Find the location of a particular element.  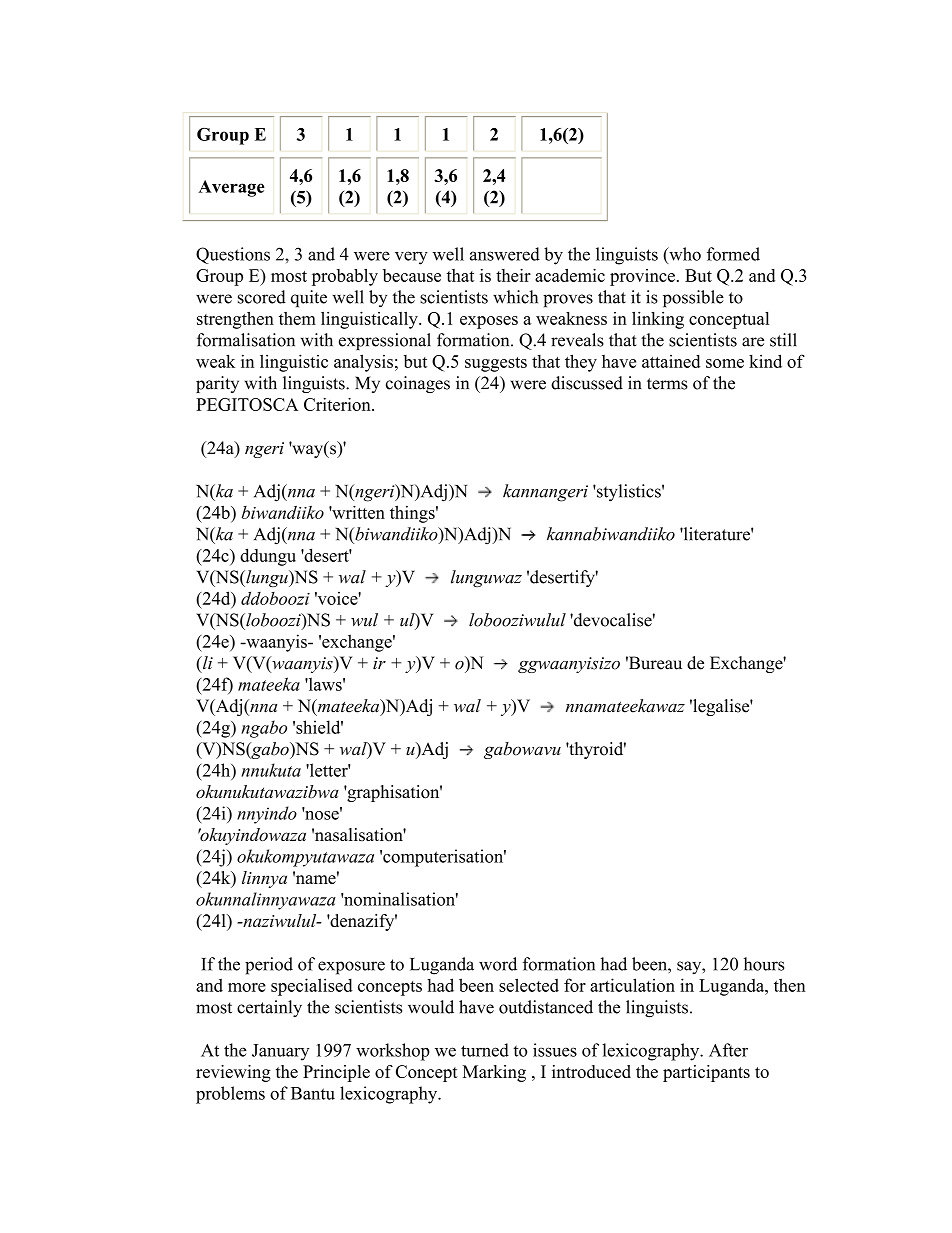

terms is located at coordinates (667, 384).
